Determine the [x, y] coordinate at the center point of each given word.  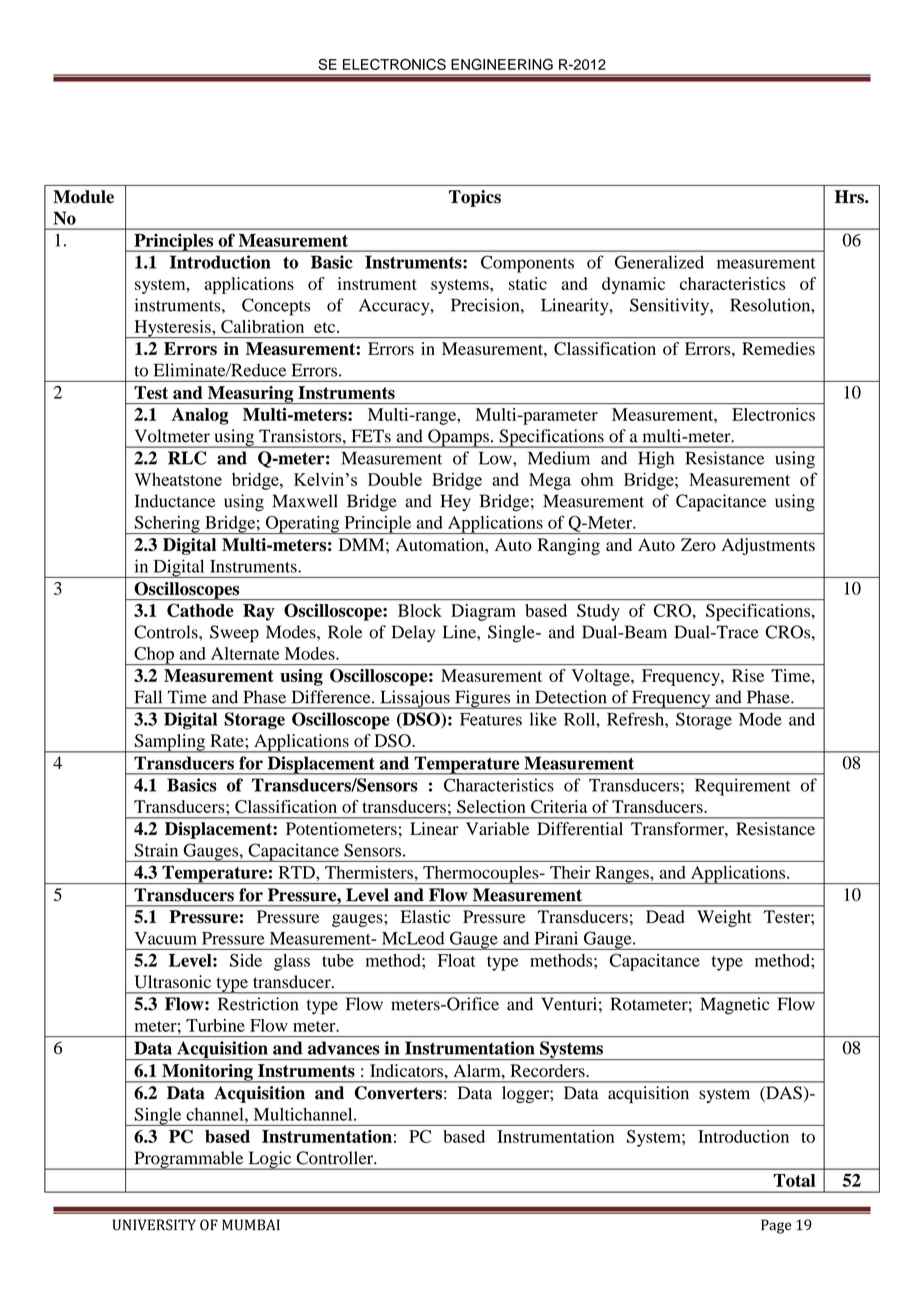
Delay [413, 633]
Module [83, 197]
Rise [748, 675]
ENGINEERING [502, 64]
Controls [167, 632]
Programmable [189, 1160]
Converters [398, 1093]
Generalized [659, 262]
